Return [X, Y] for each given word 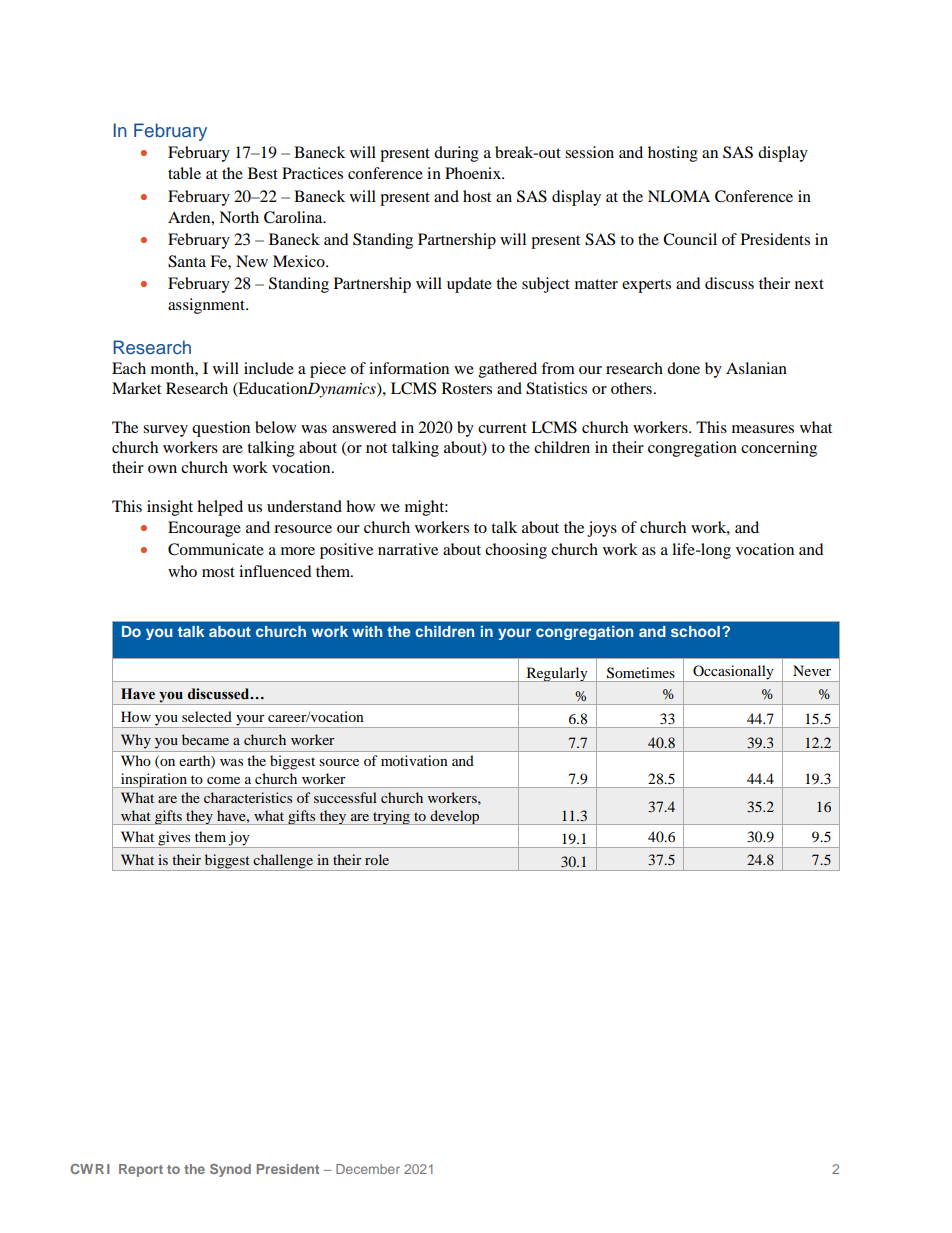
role [377, 859]
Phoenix [474, 173]
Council [690, 239]
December [368, 1169]
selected [207, 716]
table [184, 173]
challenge [283, 862]
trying [391, 817]
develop [455, 817]
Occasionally [733, 672]
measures [763, 429]
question [221, 429]
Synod [230, 1170]
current [502, 428]
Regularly [557, 674]
